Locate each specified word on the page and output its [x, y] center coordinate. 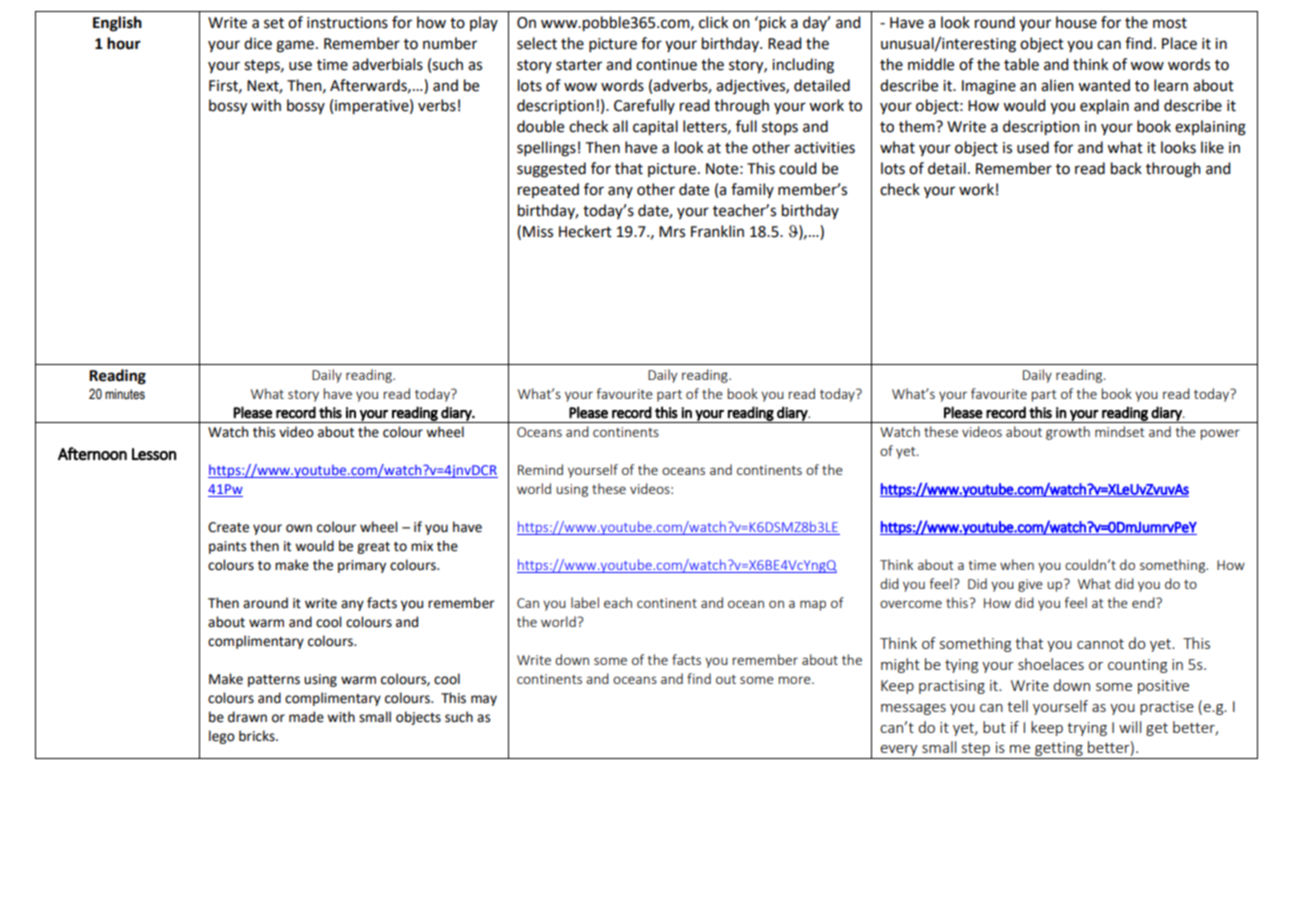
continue [666, 65]
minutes [125, 394]
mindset [1120, 431]
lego [222, 737]
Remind [540, 469]
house [1076, 22]
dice [258, 43]
